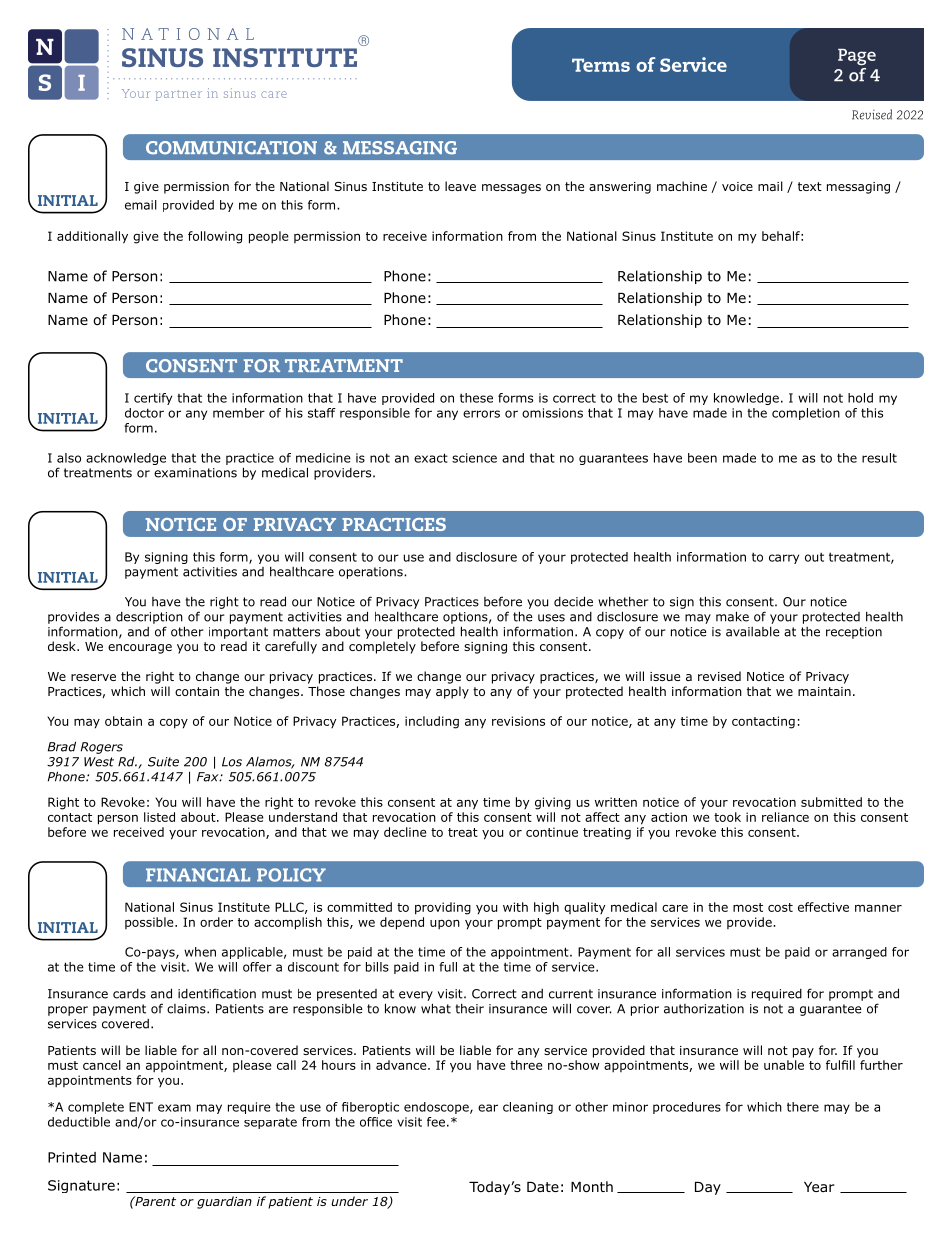 The image size is (952, 1233). Describe the element at coordinates (154, 1201) in the screenshot. I see `Parent` at that location.
